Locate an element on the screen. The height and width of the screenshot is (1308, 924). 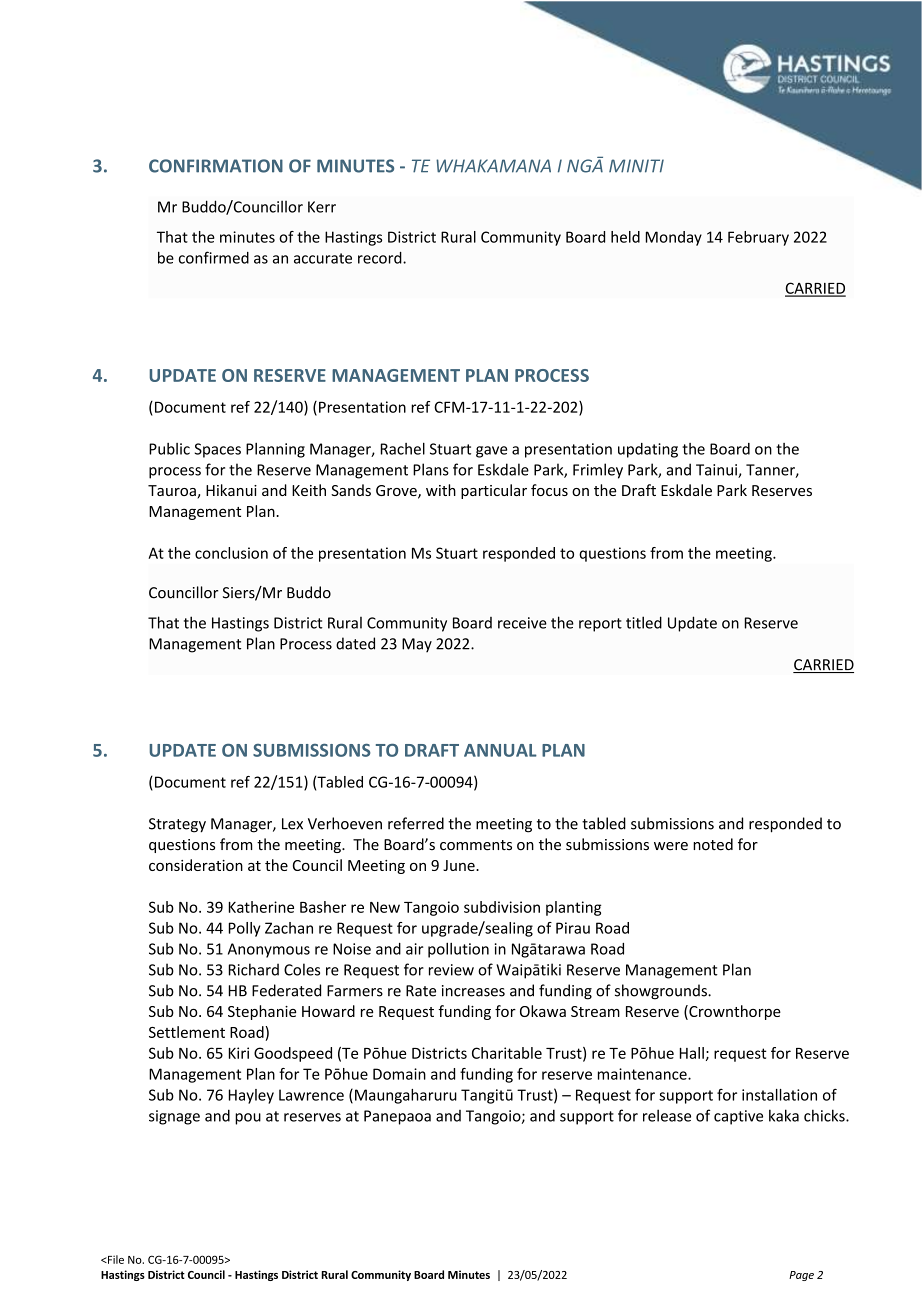
ANNUAL is located at coordinates (500, 750).
